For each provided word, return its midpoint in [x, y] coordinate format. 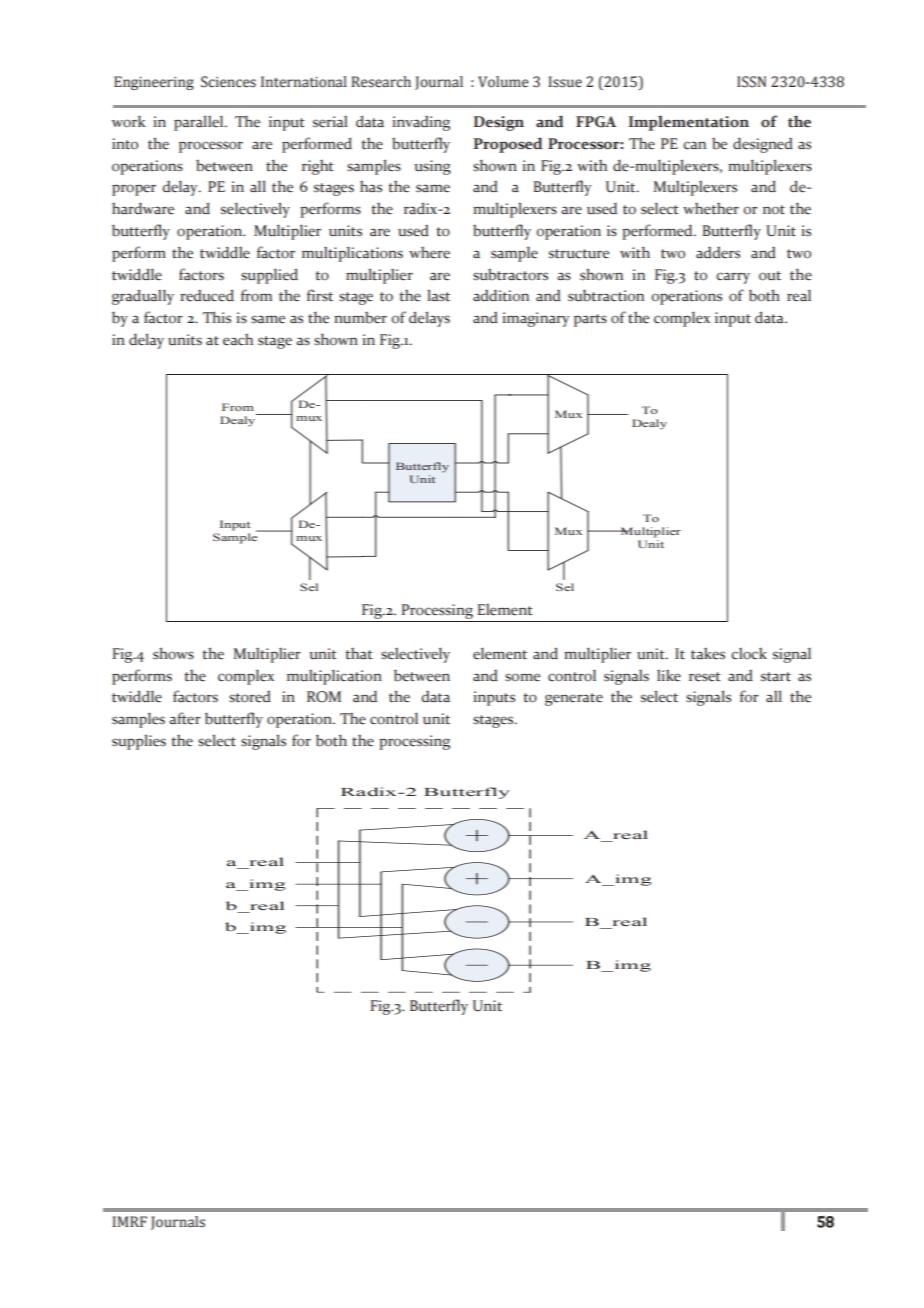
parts [590, 320]
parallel [200, 123]
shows [173, 653]
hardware [143, 208]
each [238, 340]
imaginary [536, 319]
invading [421, 123]
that [359, 653]
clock [749, 653]
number [360, 318]
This [217, 317]
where [429, 253]
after [185, 718]
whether [711, 209]
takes [708, 654]
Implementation [689, 123]
